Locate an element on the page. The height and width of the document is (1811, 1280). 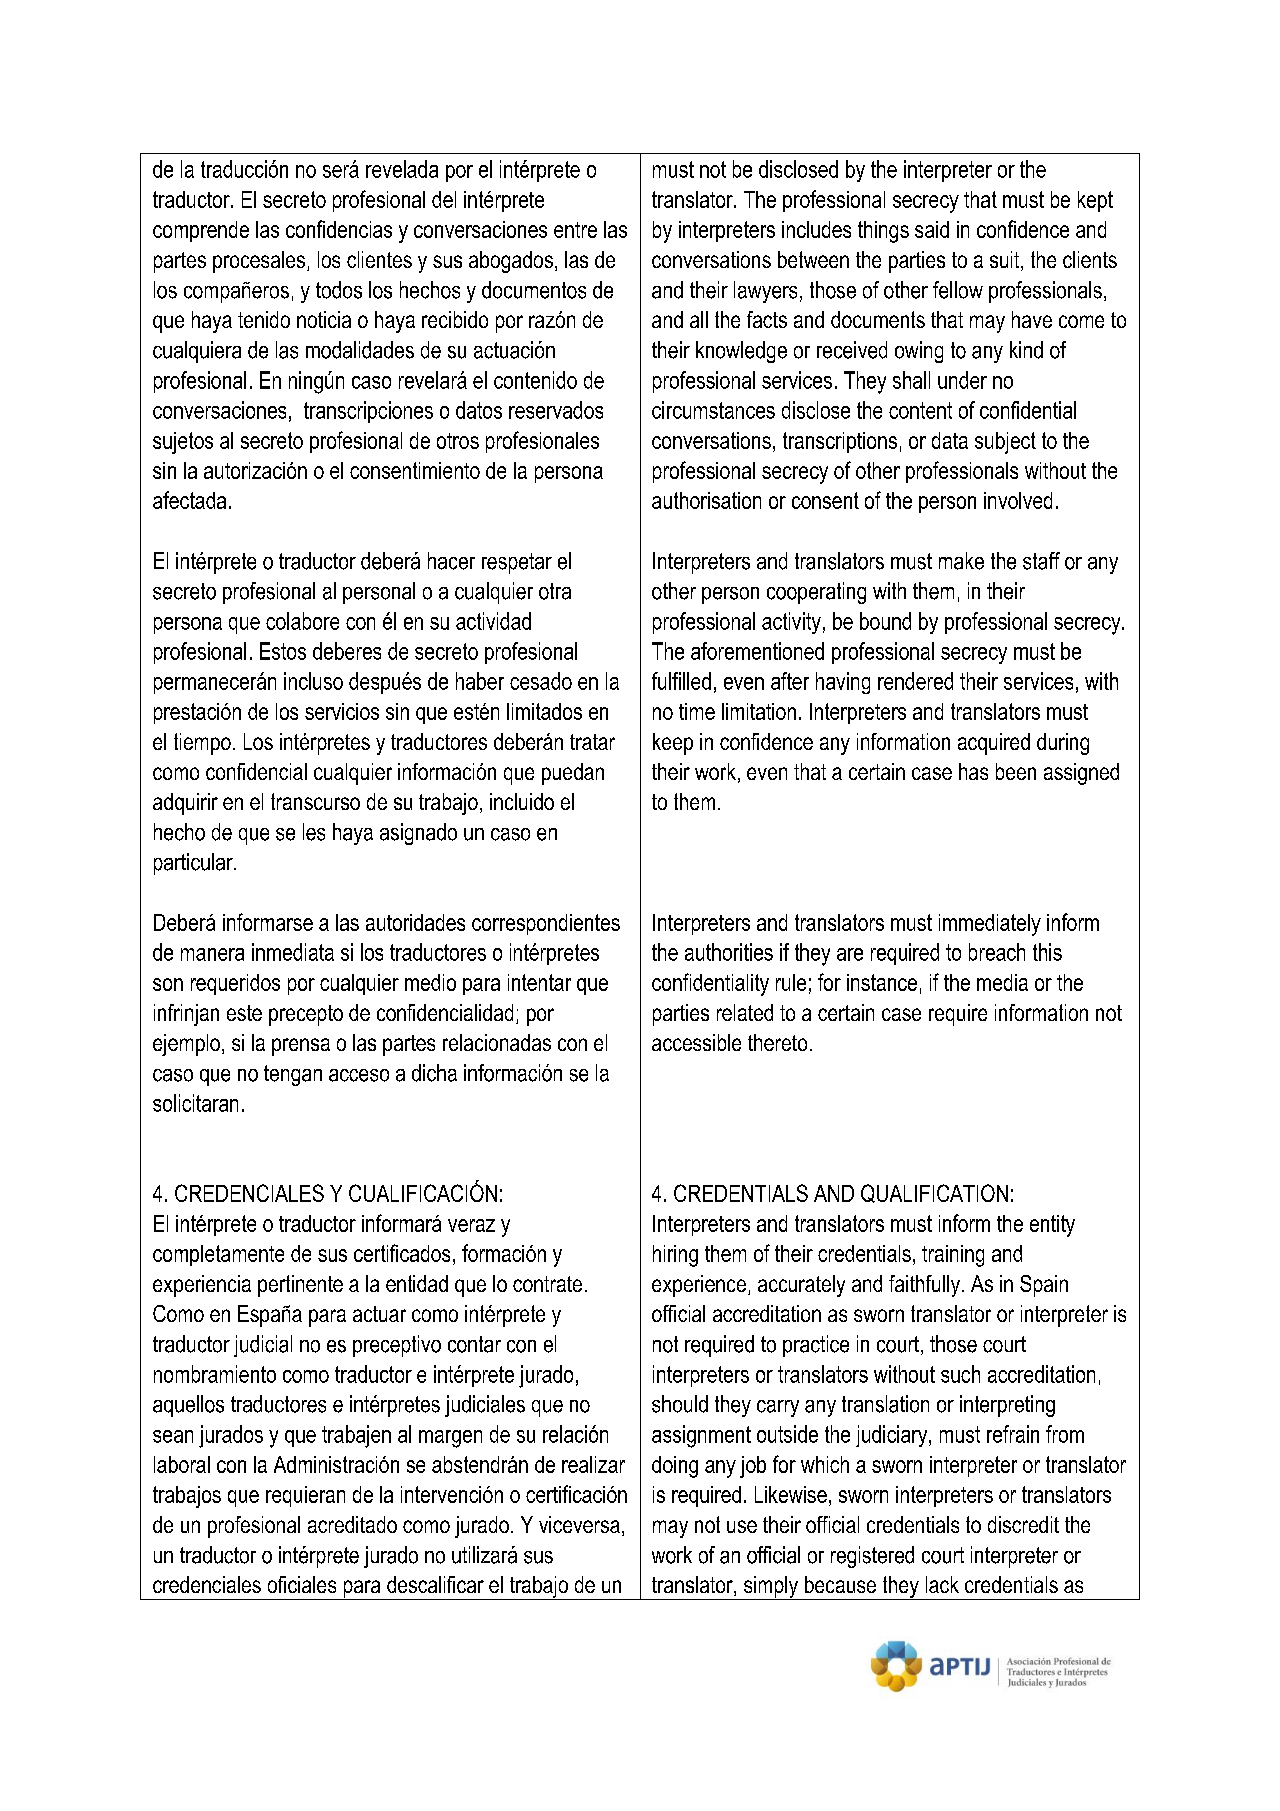
doing is located at coordinates (675, 1467).
